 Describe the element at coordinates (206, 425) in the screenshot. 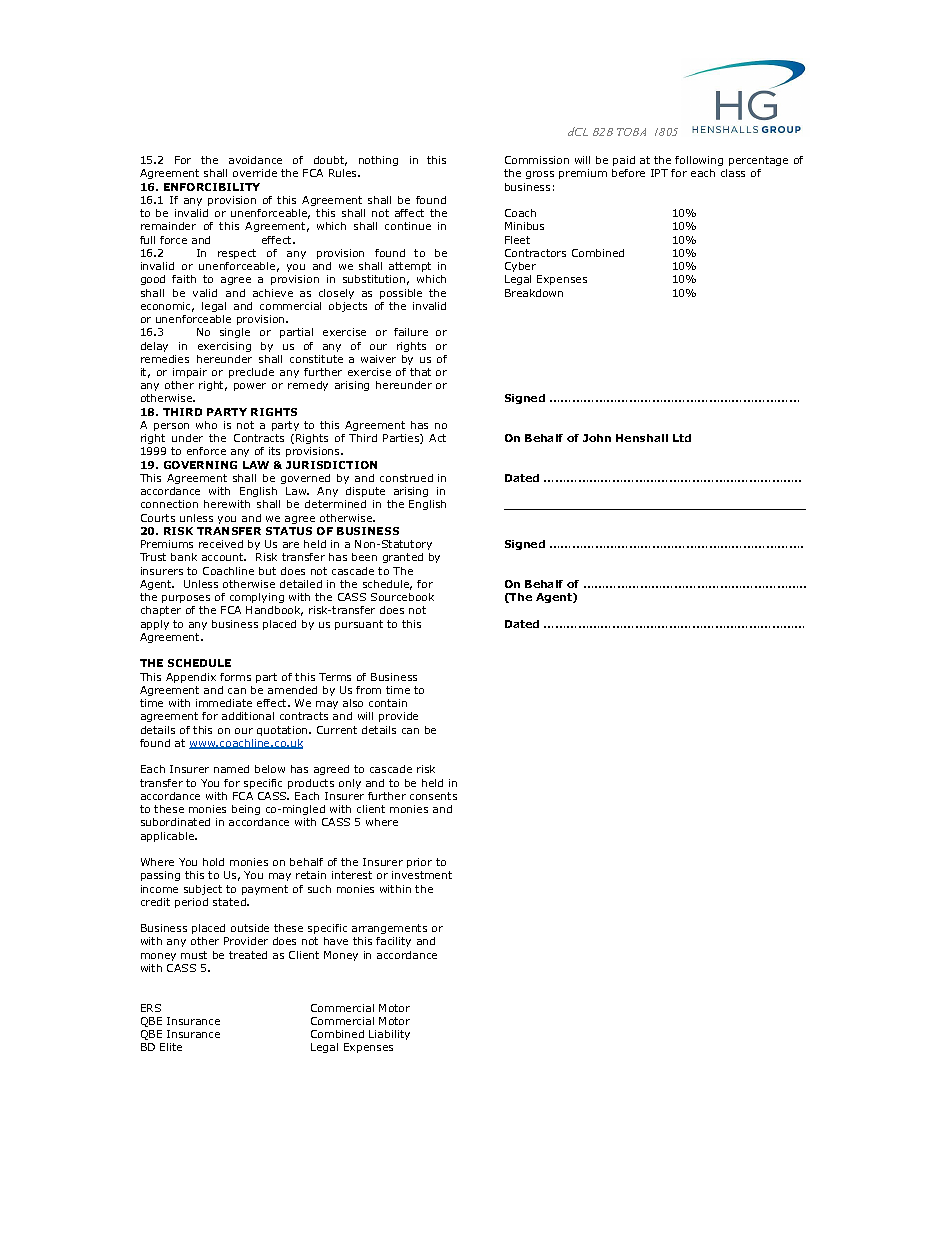

I see `who` at that location.
